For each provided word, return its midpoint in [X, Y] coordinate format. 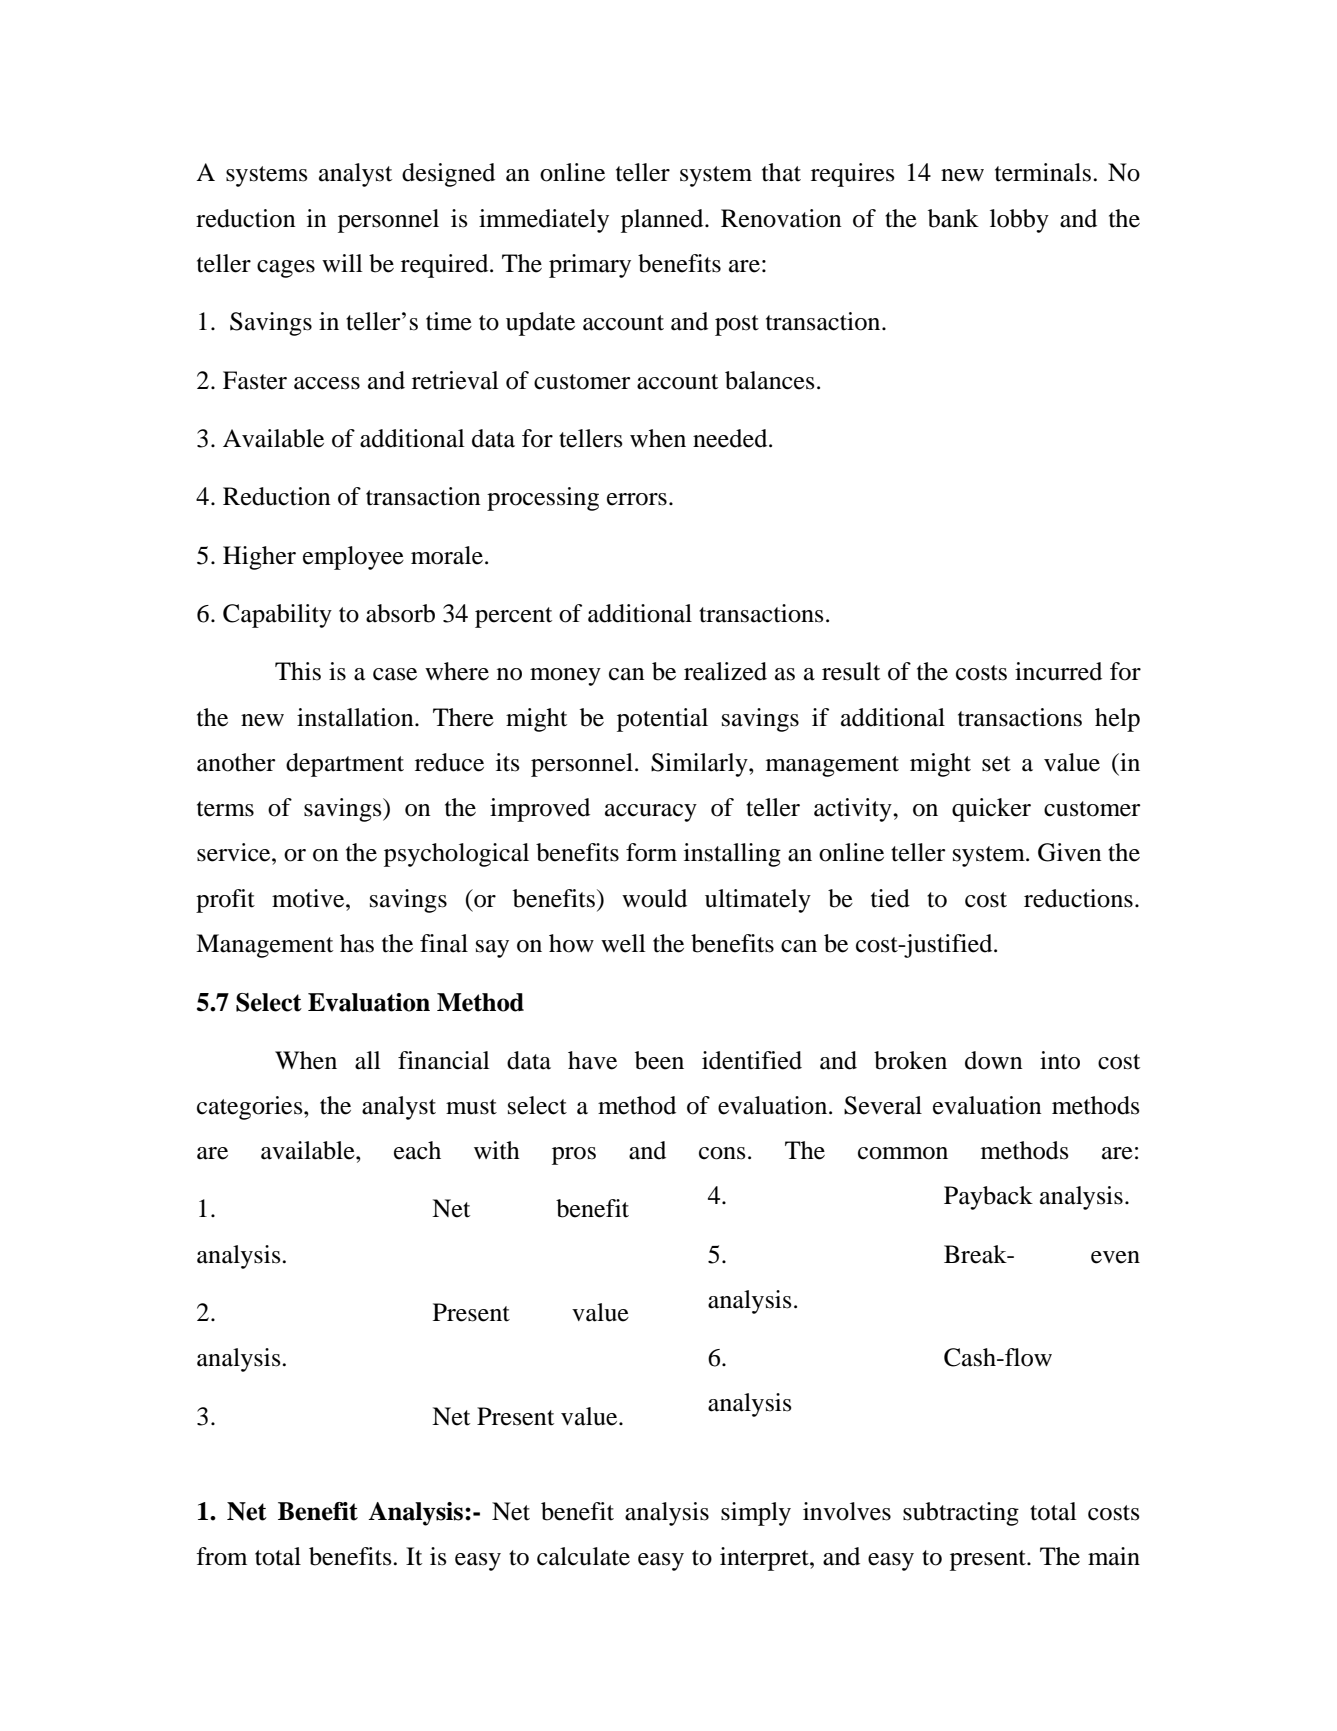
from [221, 1556]
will [342, 263]
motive [309, 898]
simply [756, 1514]
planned [663, 221]
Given [1070, 852]
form [651, 852]
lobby [1019, 221]
